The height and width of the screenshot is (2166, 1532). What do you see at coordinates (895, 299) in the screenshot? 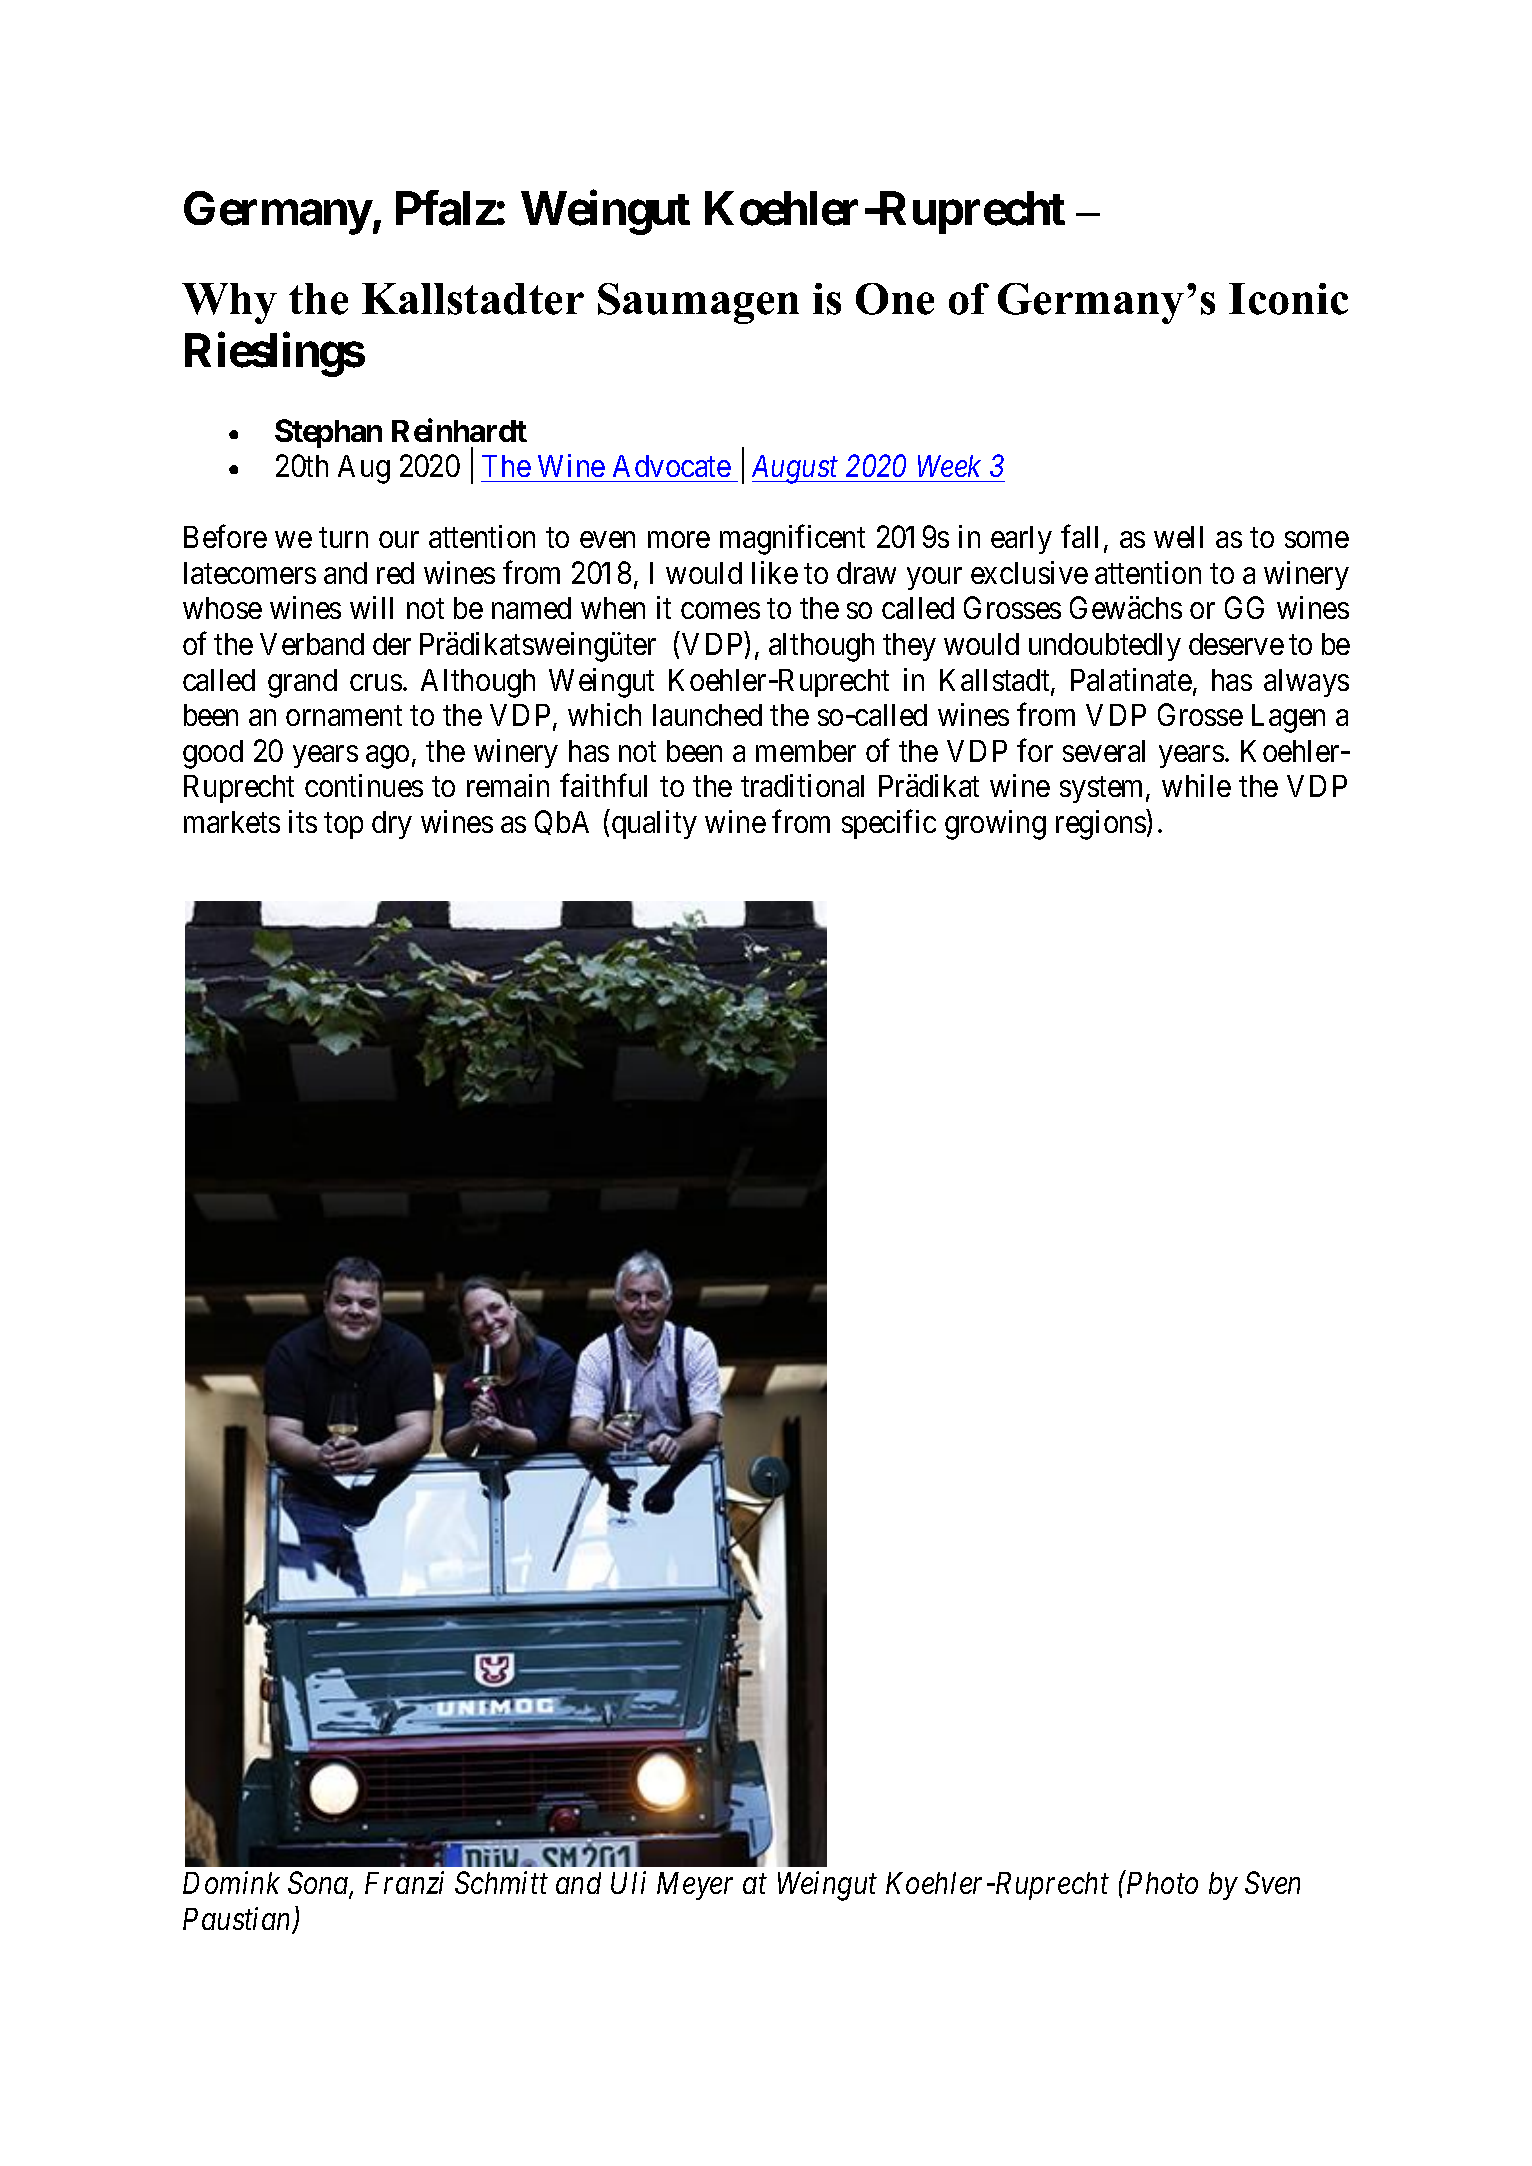
I see `One` at bounding box center [895, 299].
